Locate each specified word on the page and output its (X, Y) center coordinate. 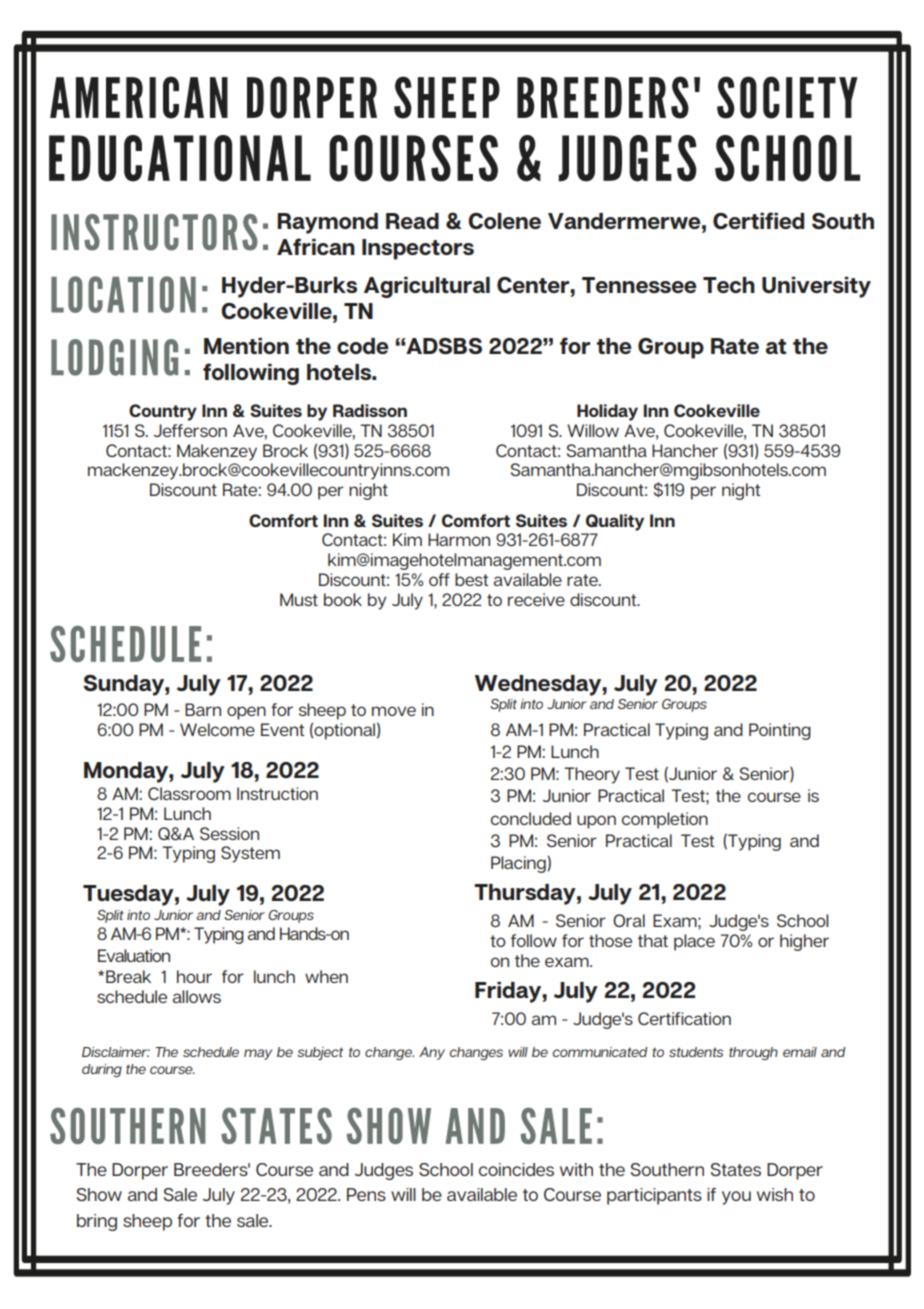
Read (412, 221)
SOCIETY (787, 97)
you (736, 1198)
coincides (516, 1169)
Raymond (327, 223)
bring (97, 1222)
